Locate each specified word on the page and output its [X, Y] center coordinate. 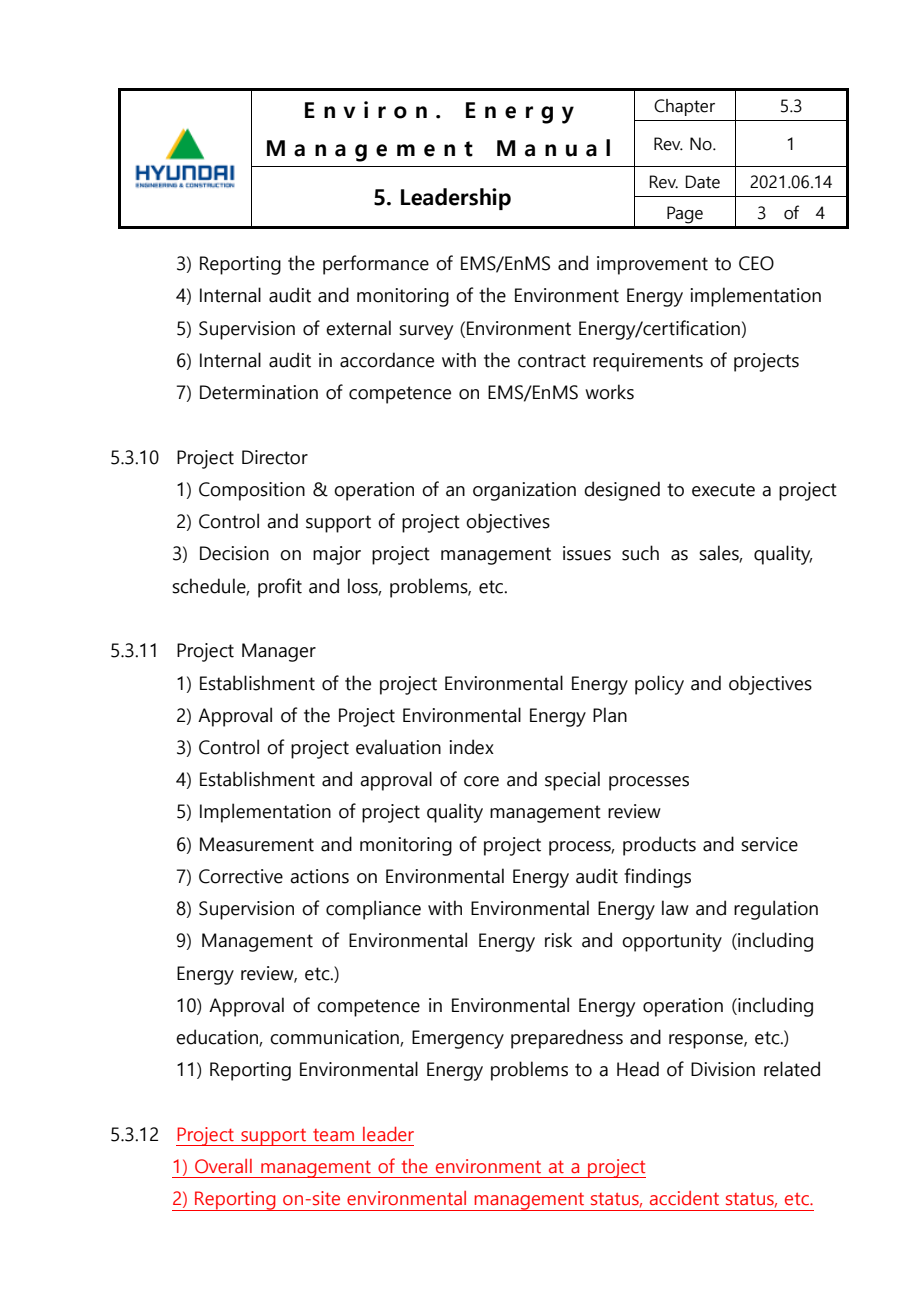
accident [684, 1198]
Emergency [458, 1039]
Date [703, 182]
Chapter [684, 107]
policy [659, 685]
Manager [279, 652]
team [333, 1135]
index [472, 747]
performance [376, 265]
